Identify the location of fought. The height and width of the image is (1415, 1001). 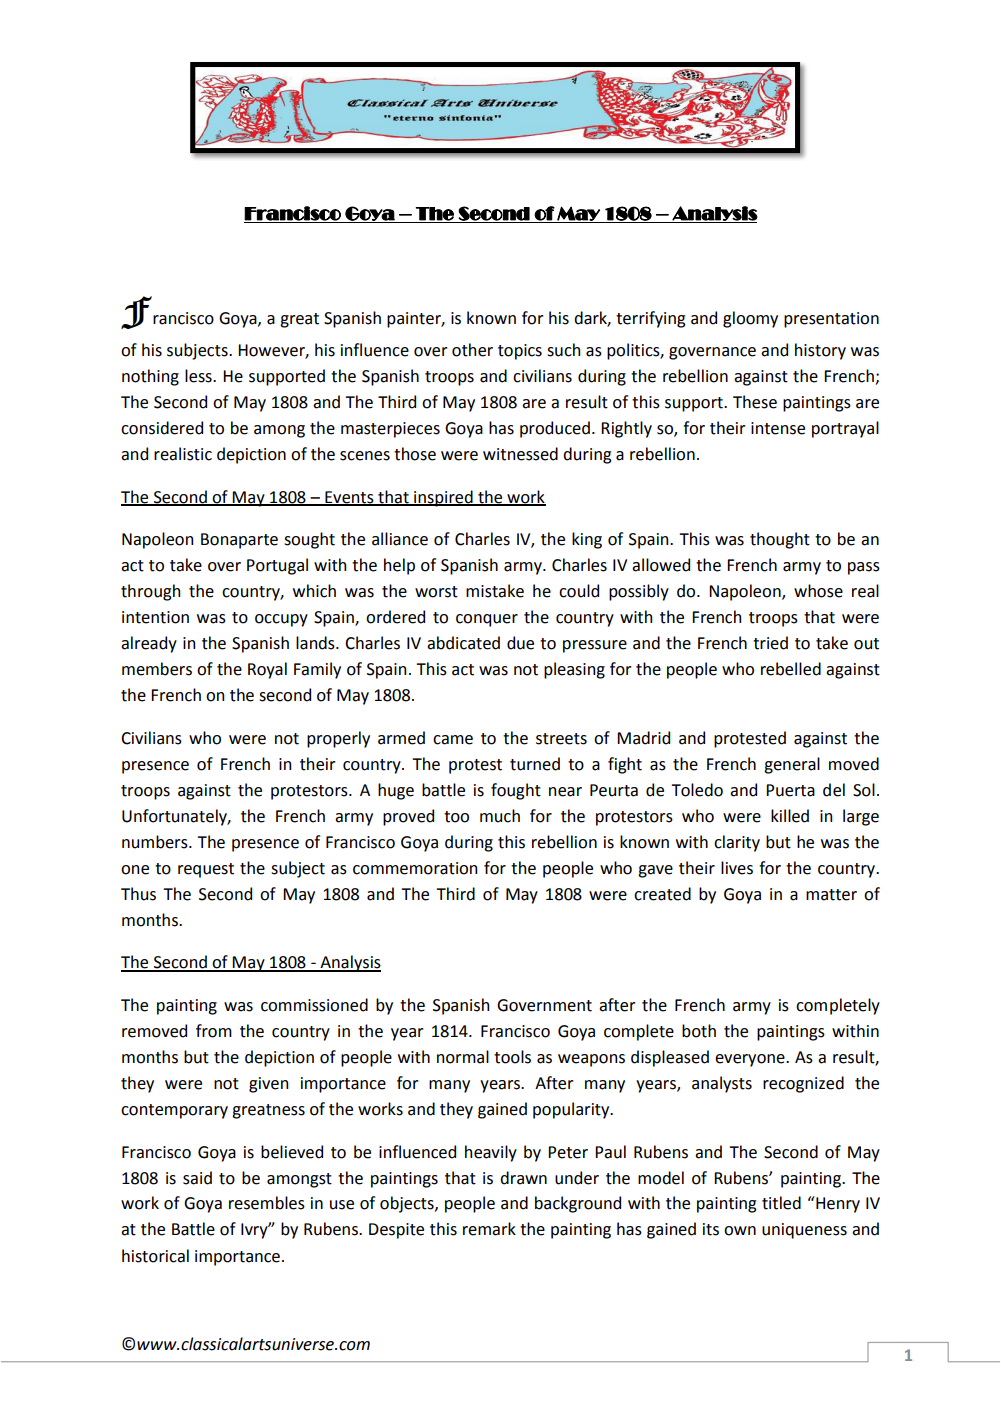
(516, 791).
